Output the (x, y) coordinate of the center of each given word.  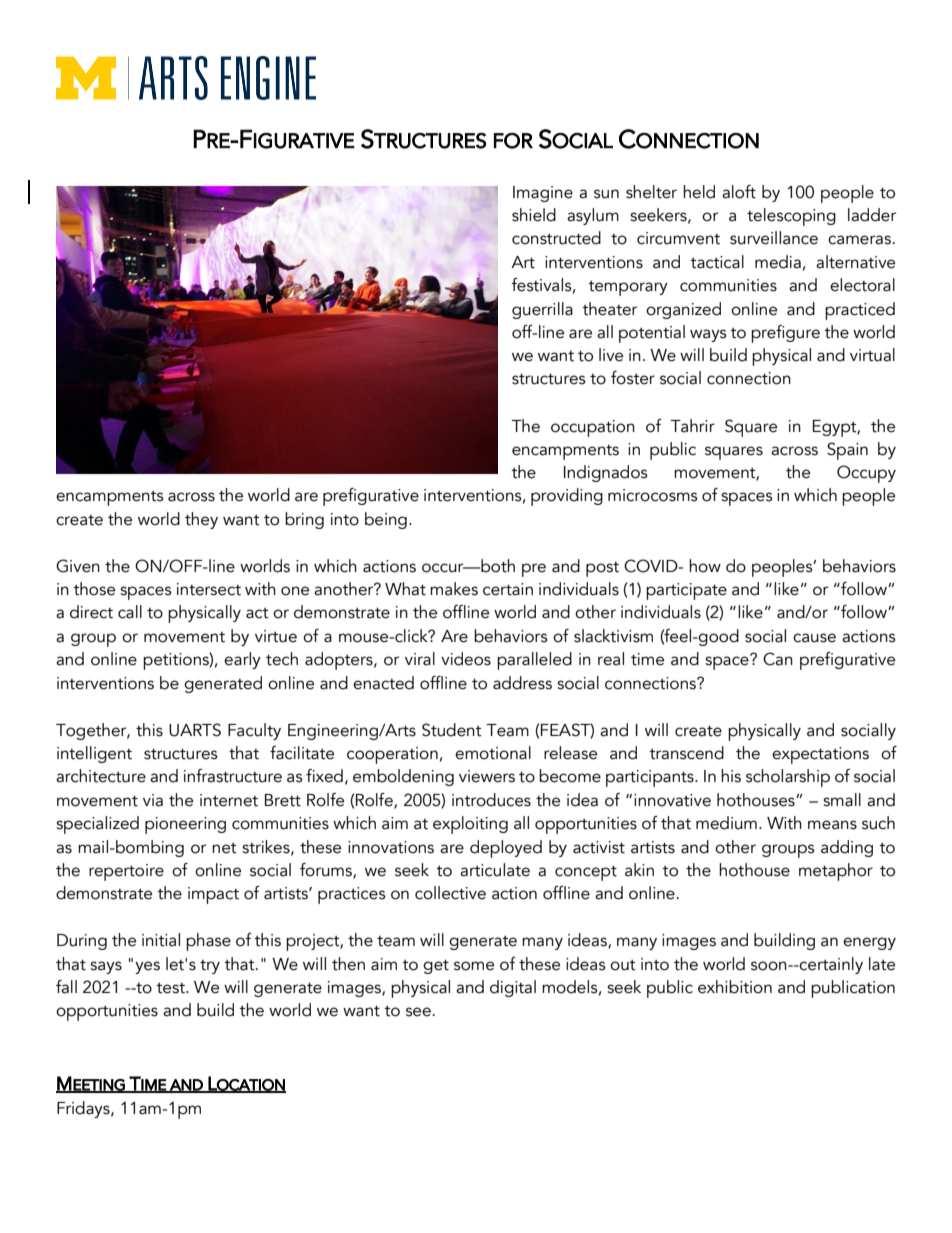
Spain (847, 451)
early (242, 660)
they (201, 520)
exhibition (735, 987)
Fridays (84, 1109)
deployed (506, 849)
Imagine (543, 194)
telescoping (791, 217)
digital (513, 988)
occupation (593, 428)
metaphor (836, 872)
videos (466, 659)
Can (778, 659)
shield (534, 215)
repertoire (126, 872)
